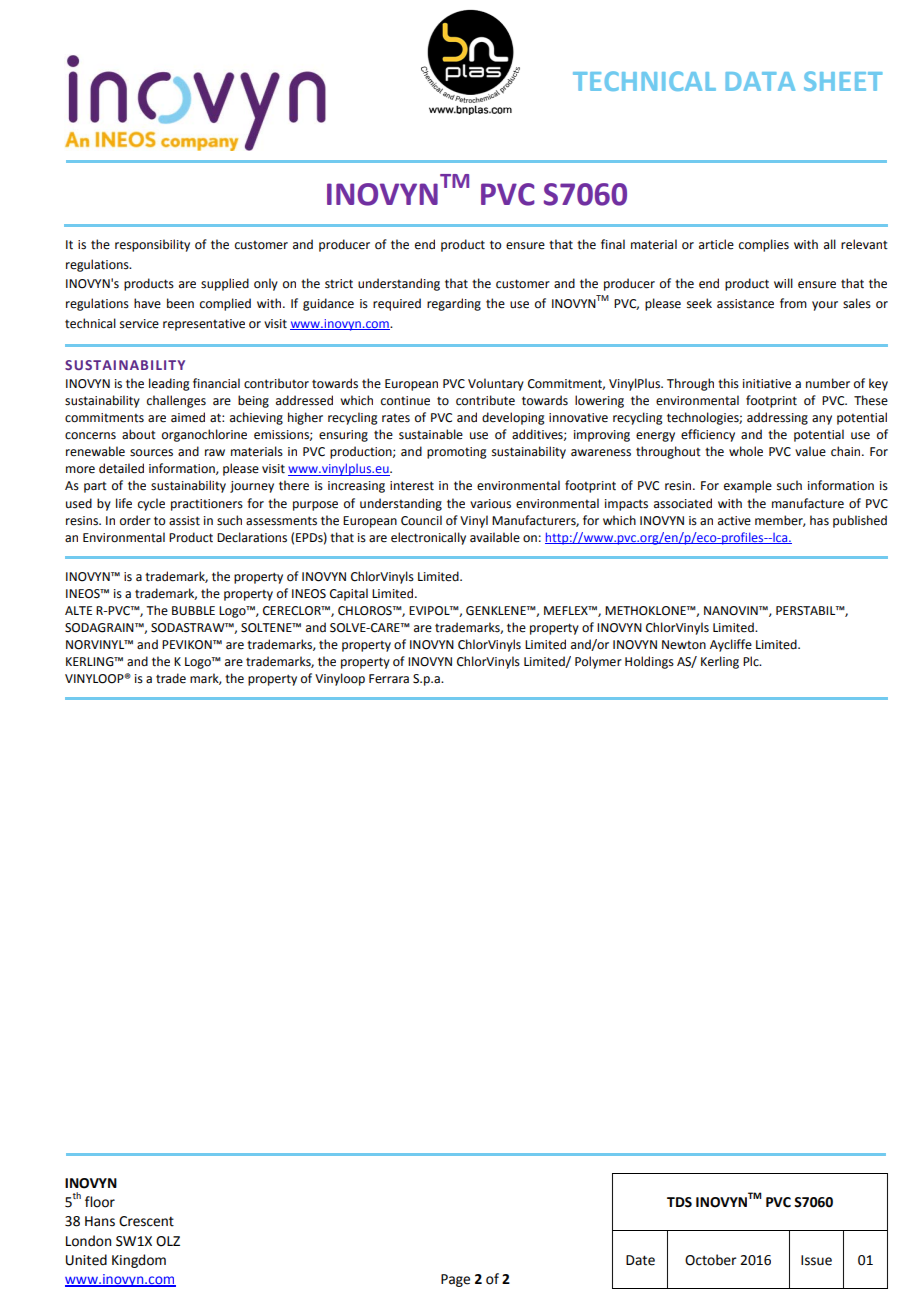  What do you see at coordinates (679, 1202) in the image?
I see `TDS` at bounding box center [679, 1202].
